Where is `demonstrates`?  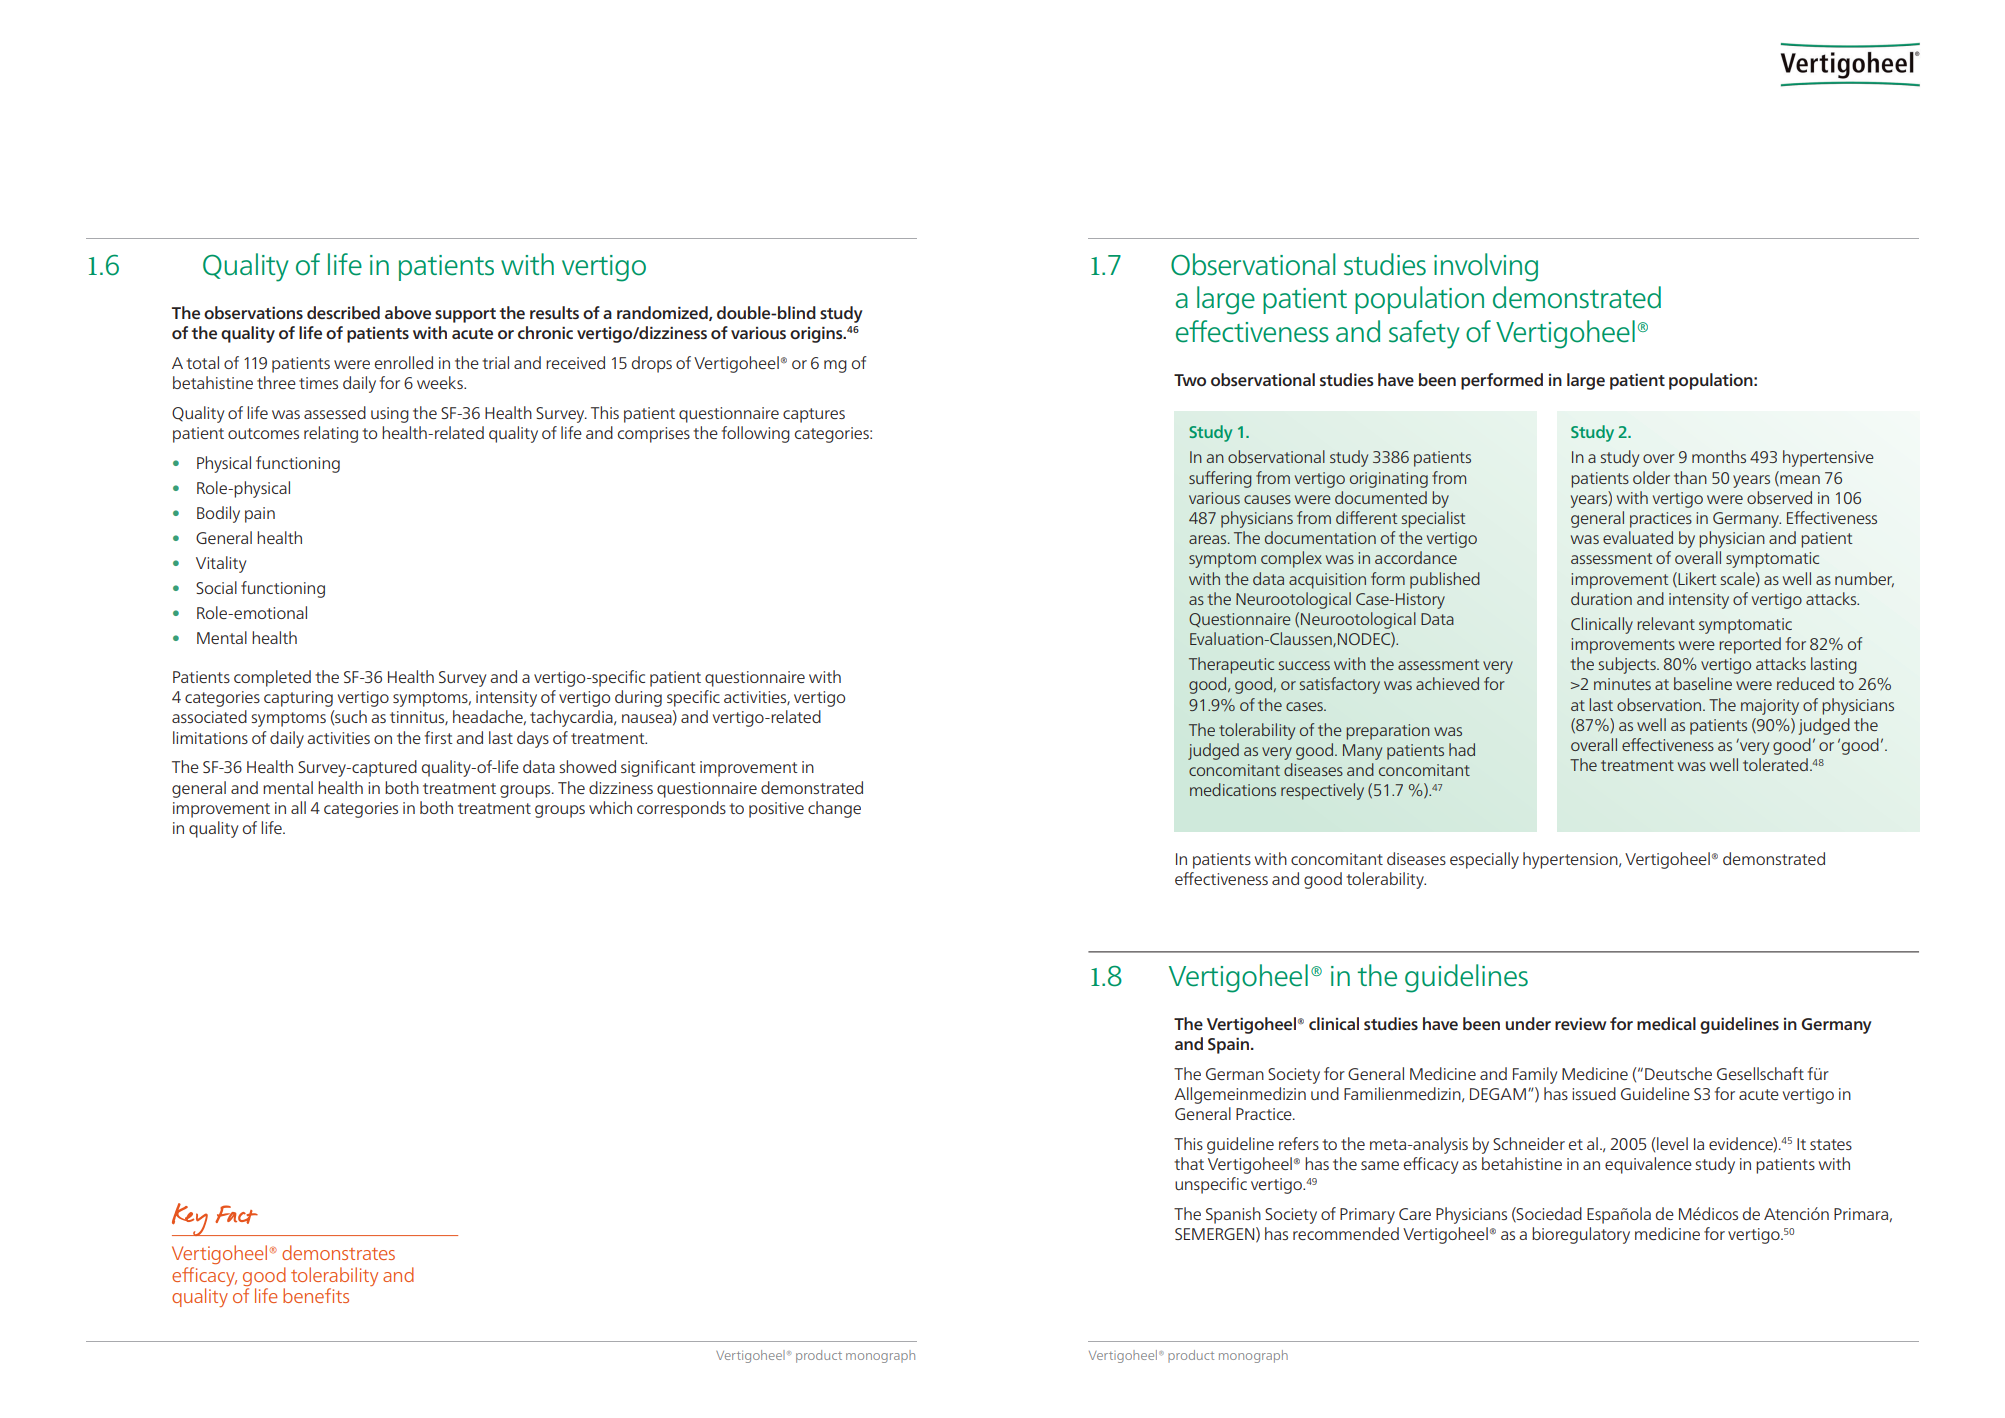
demonstrates is located at coordinates (338, 1252).
